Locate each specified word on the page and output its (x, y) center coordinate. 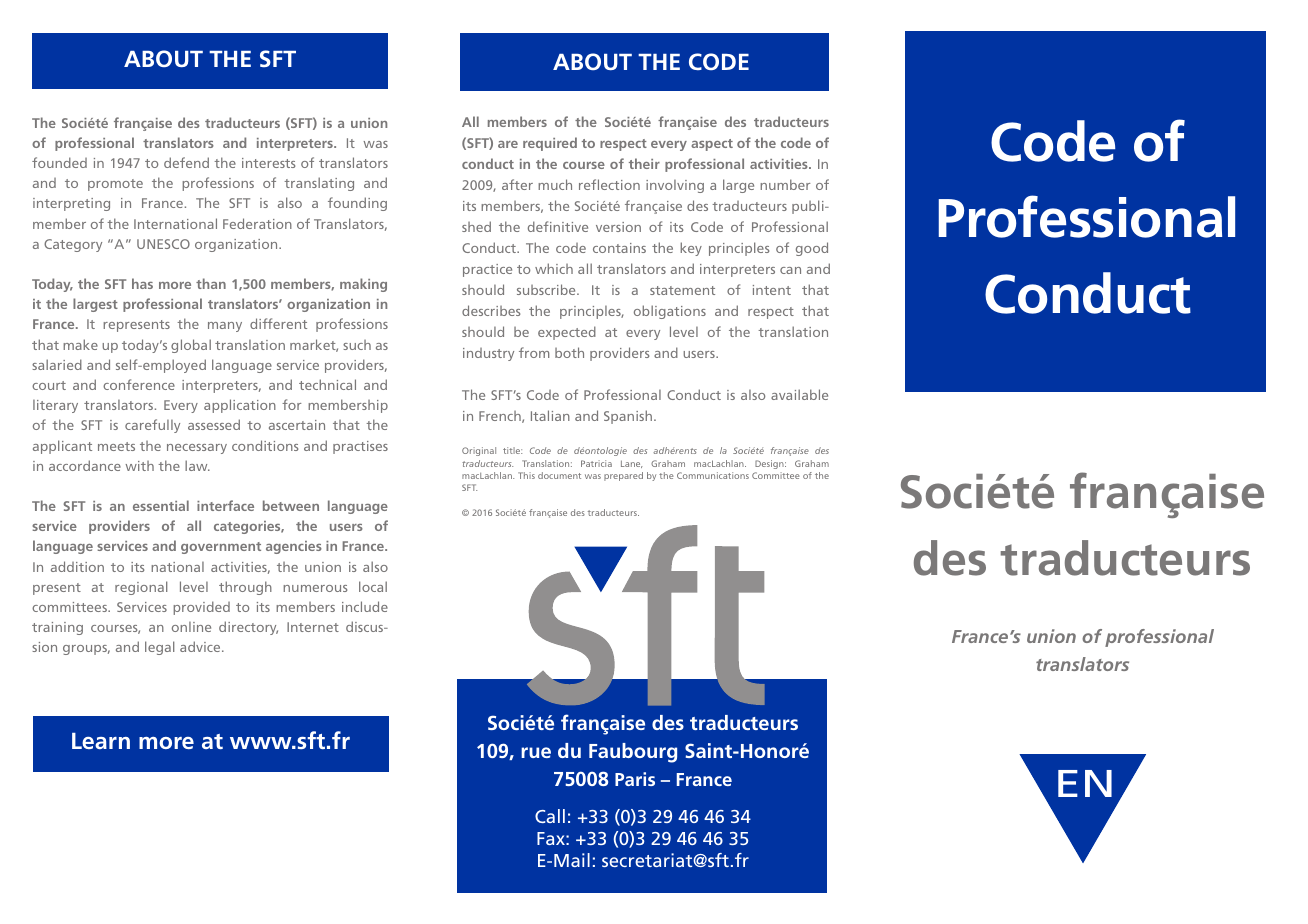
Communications (713, 475)
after (517, 184)
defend (186, 162)
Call (550, 816)
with (139, 466)
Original (479, 451)
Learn (101, 741)
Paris (635, 779)
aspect (712, 145)
